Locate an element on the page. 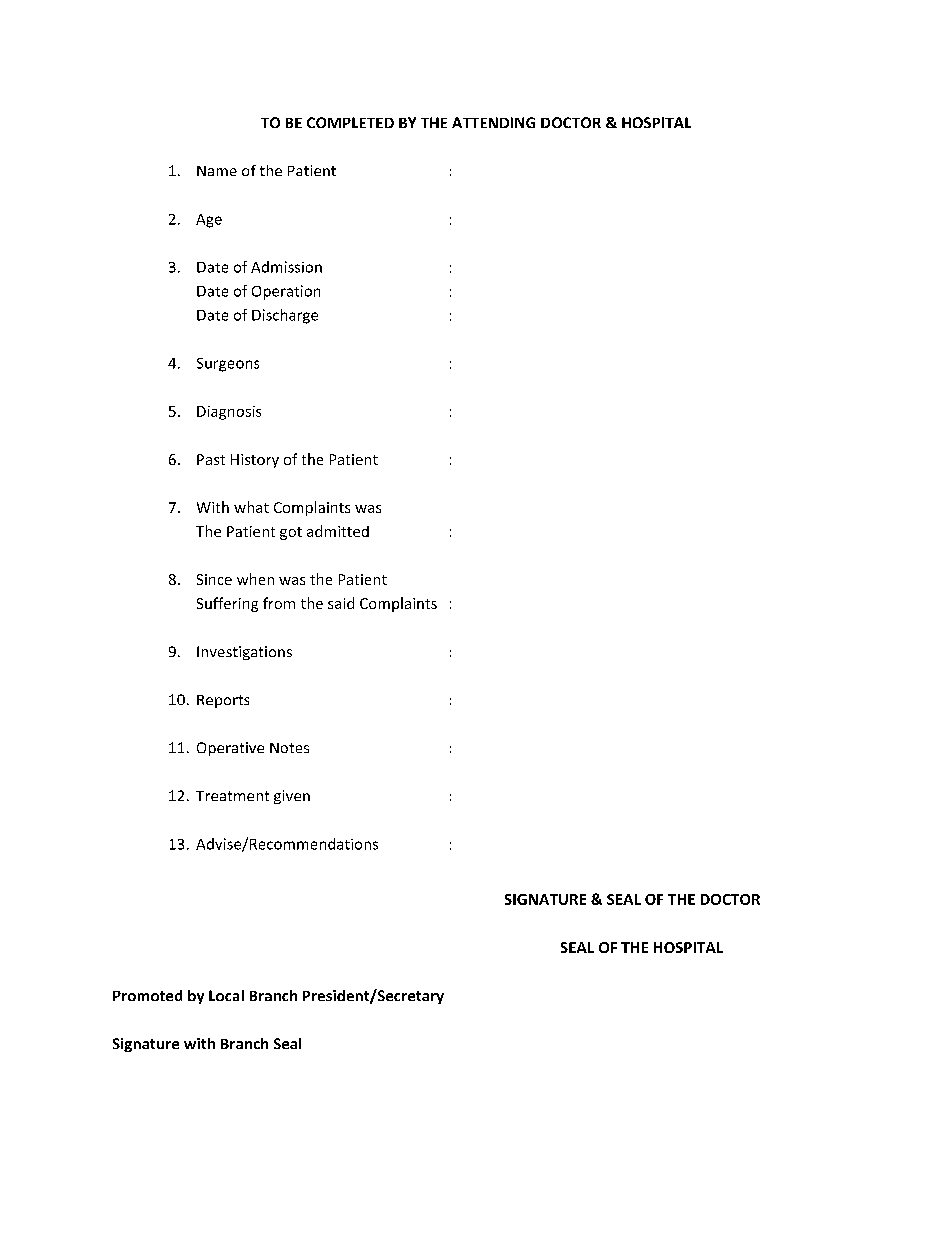 Image resolution: width=952 pixels, height=1233 pixels. COMPLETED is located at coordinates (350, 122).
